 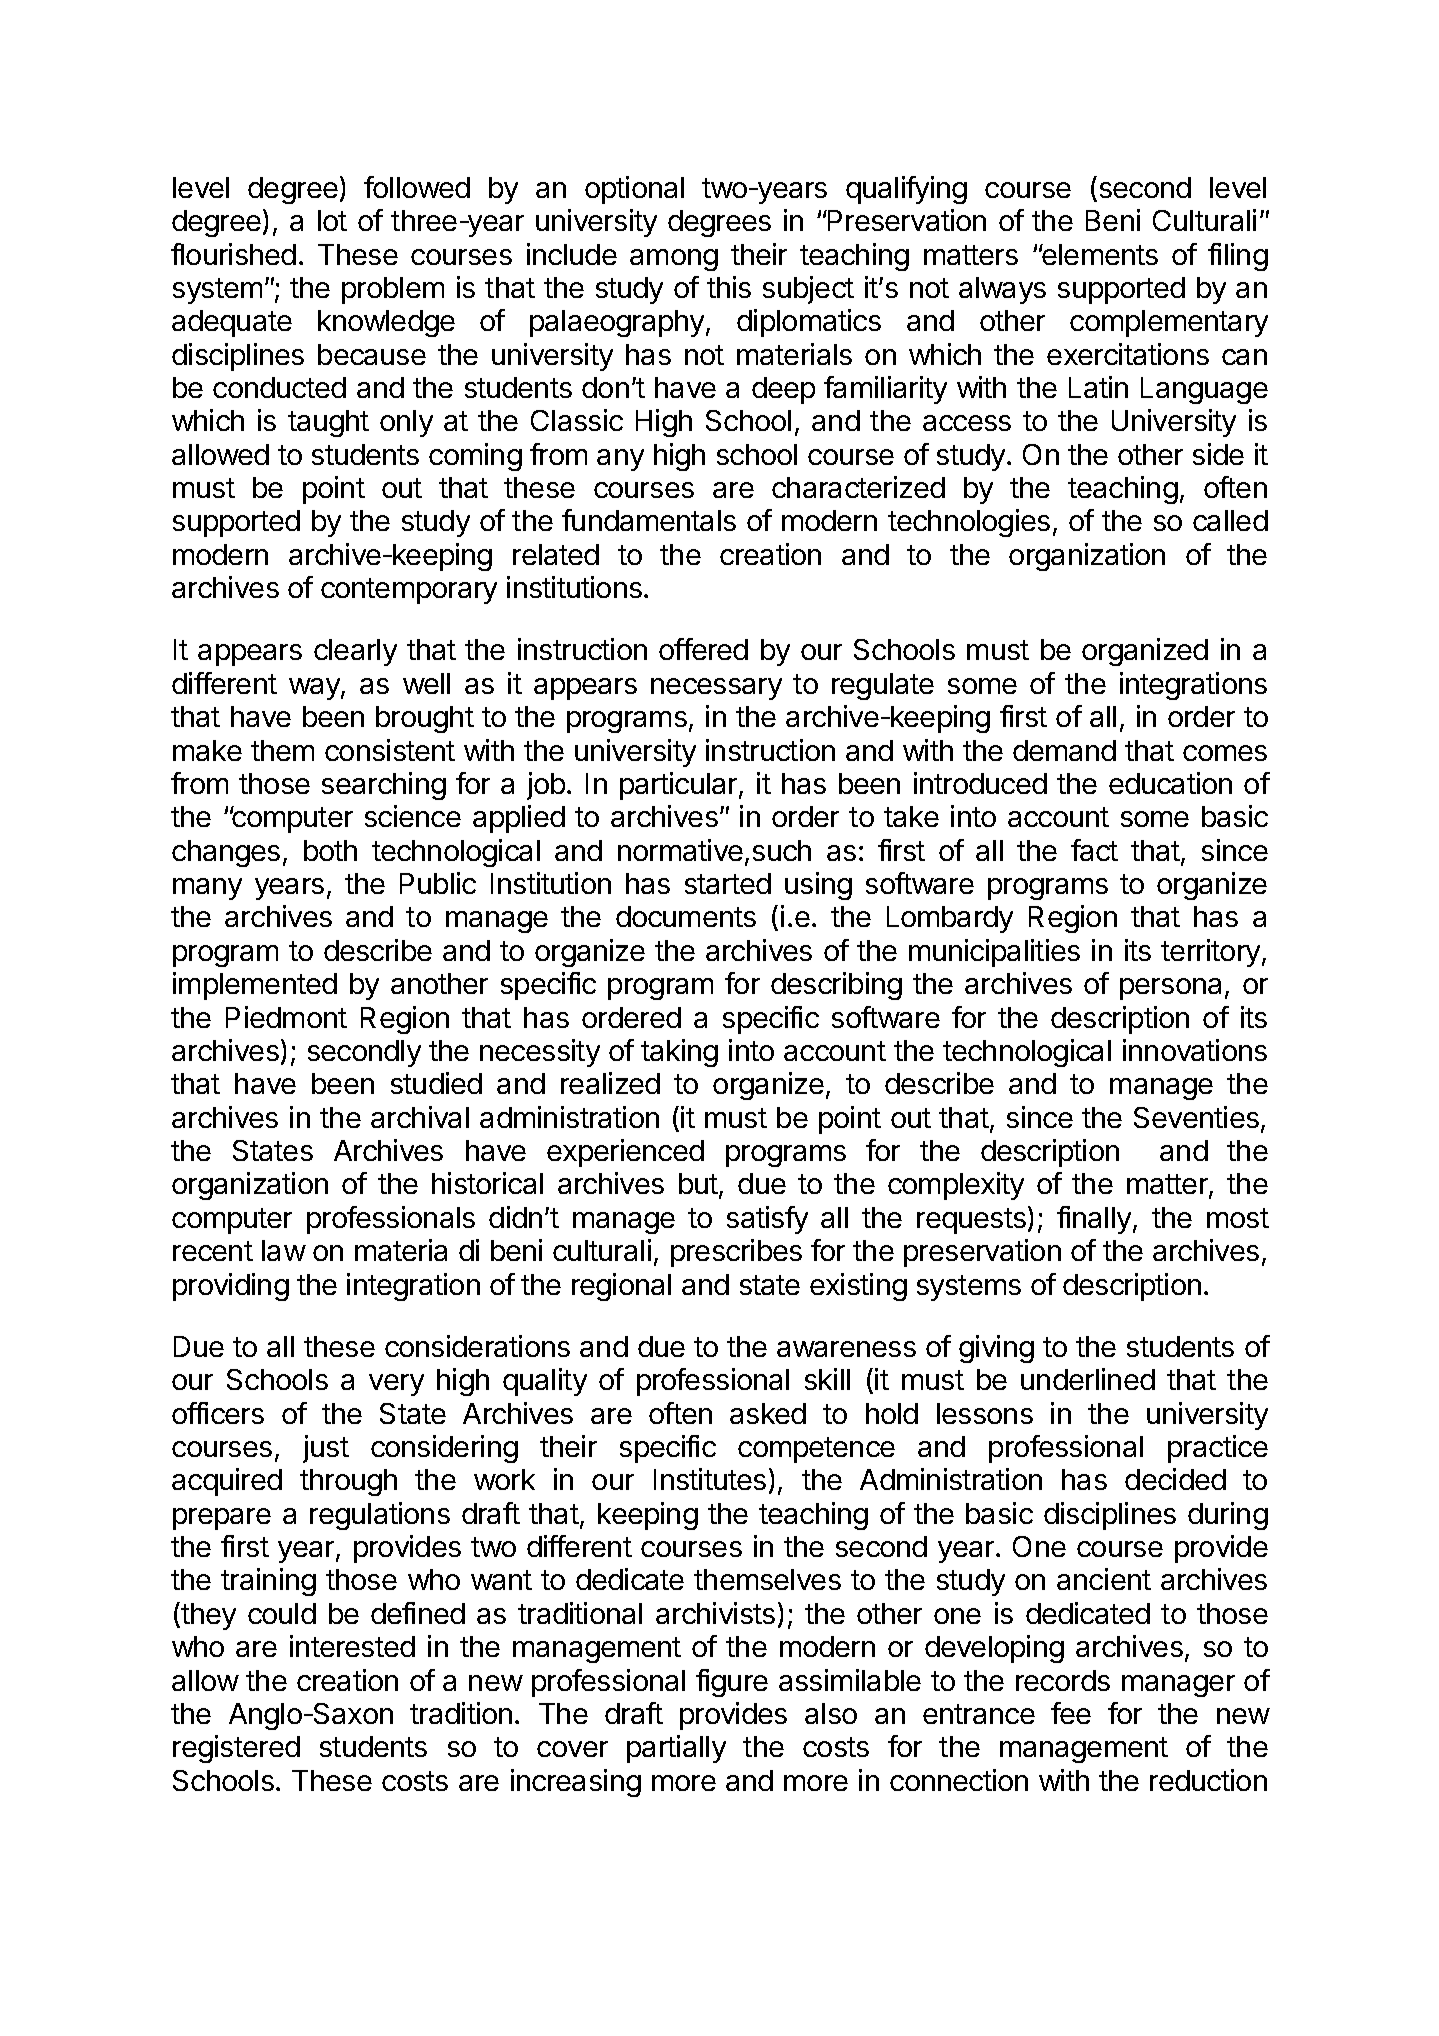 I want to click on filing, so click(x=1238, y=257).
